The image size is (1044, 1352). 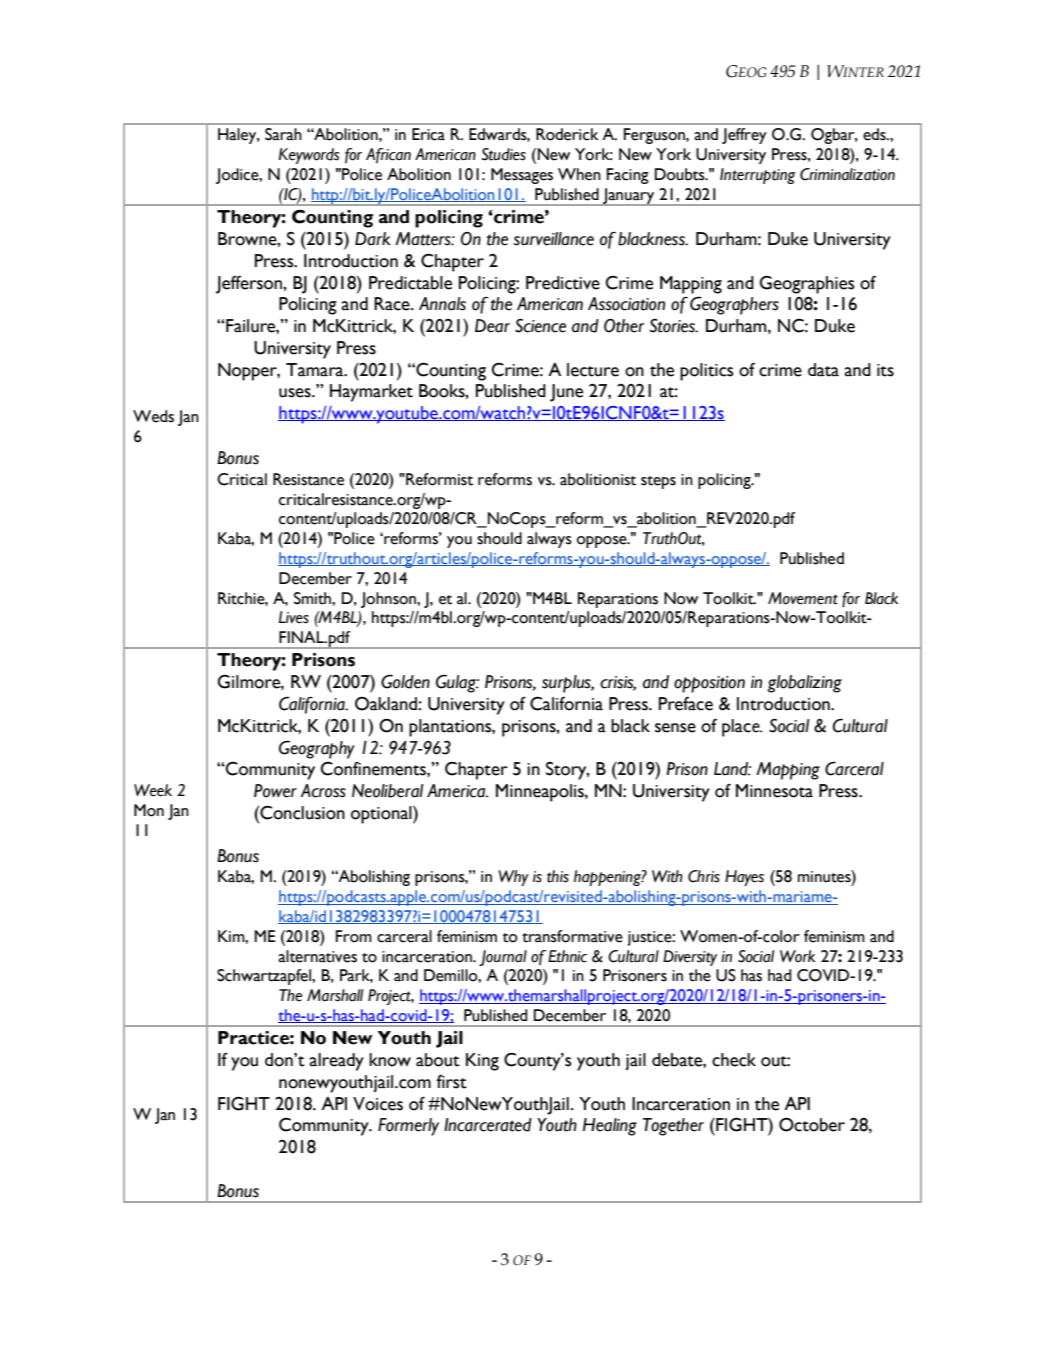 I want to click on Conclusion, so click(x=301, y=812).
